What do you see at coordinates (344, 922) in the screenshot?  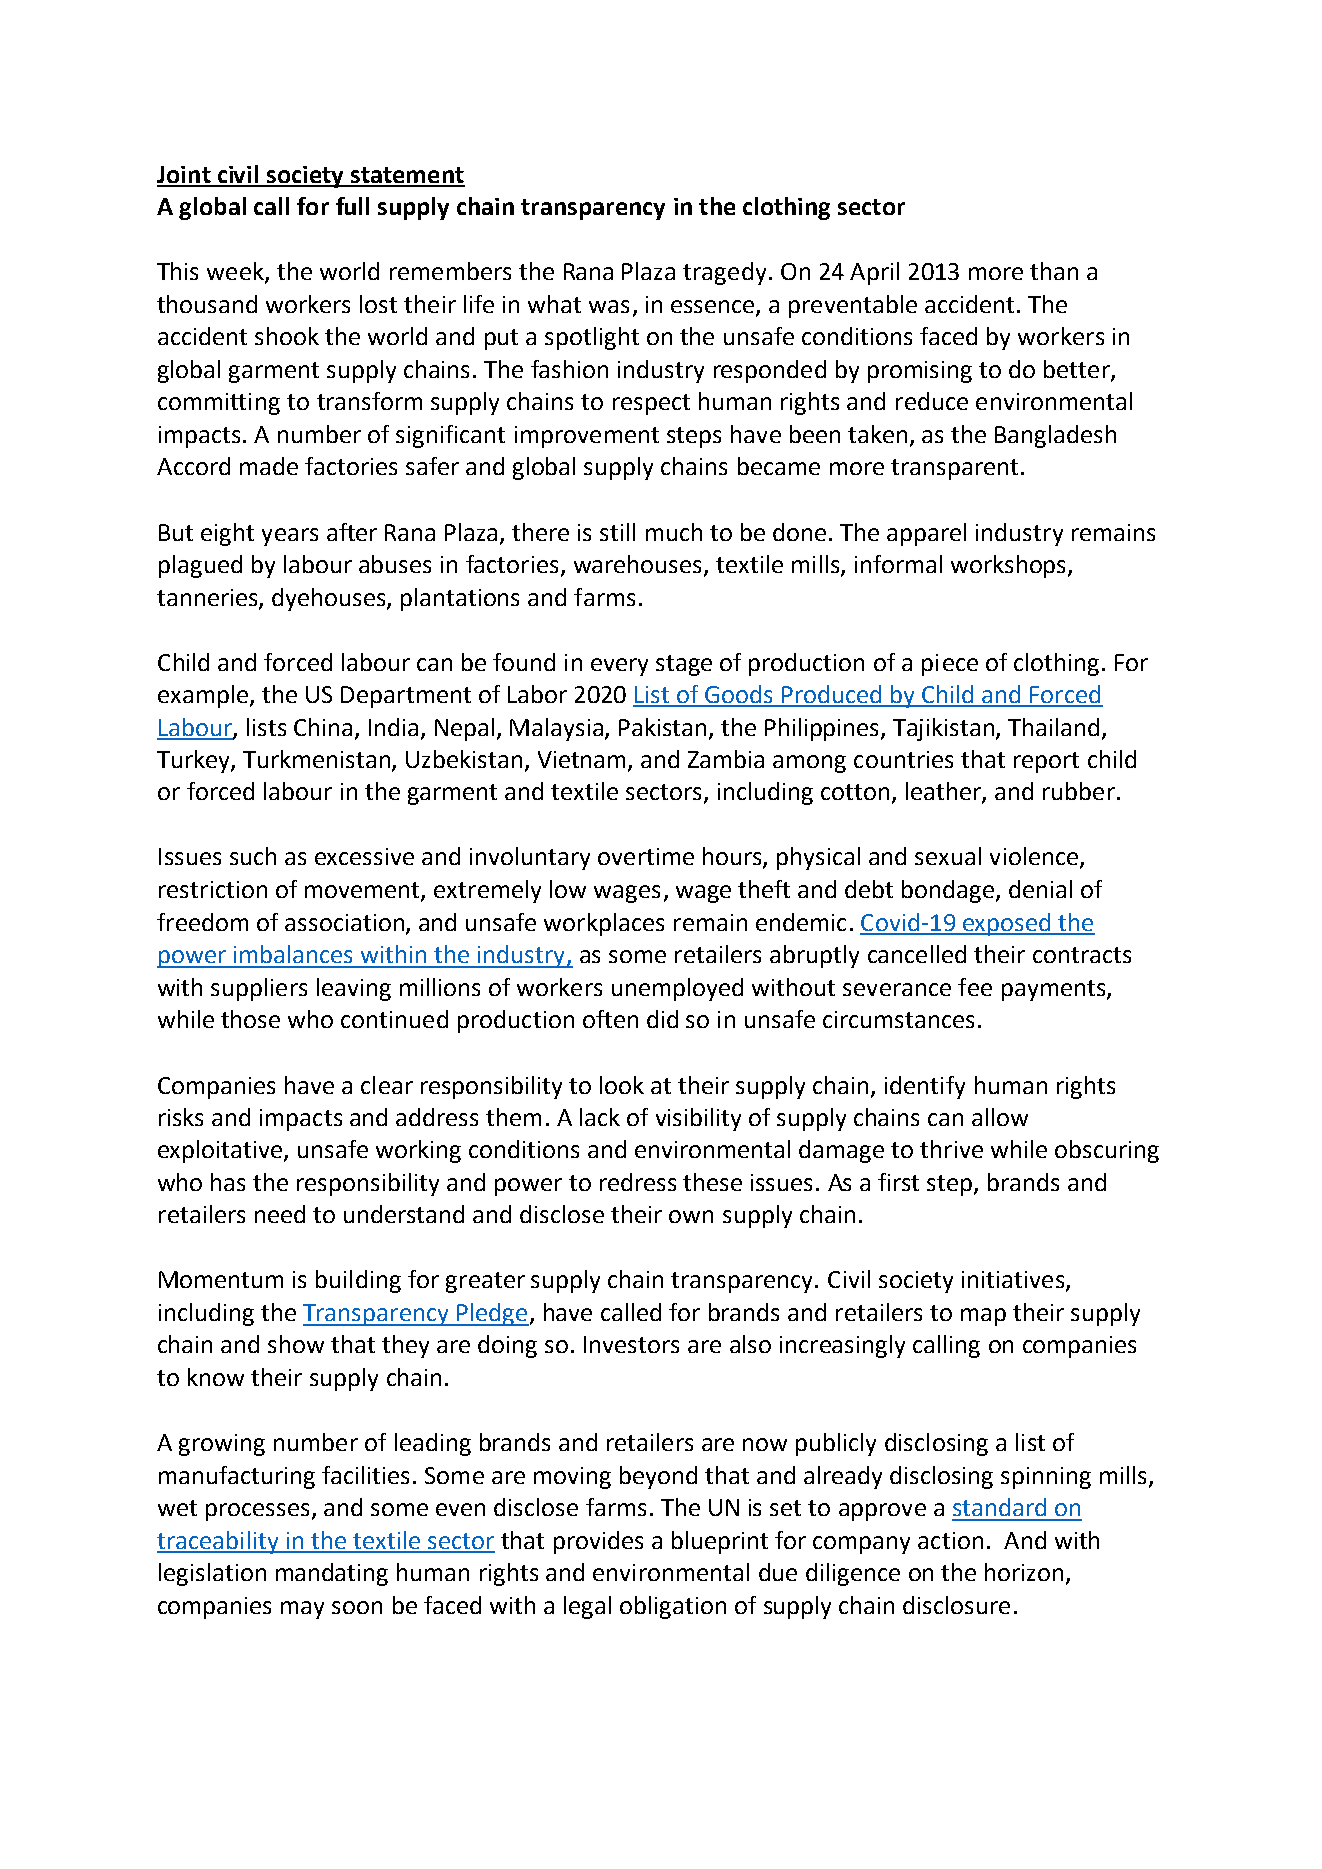 I see `association` at bounding box center [344, 922].
